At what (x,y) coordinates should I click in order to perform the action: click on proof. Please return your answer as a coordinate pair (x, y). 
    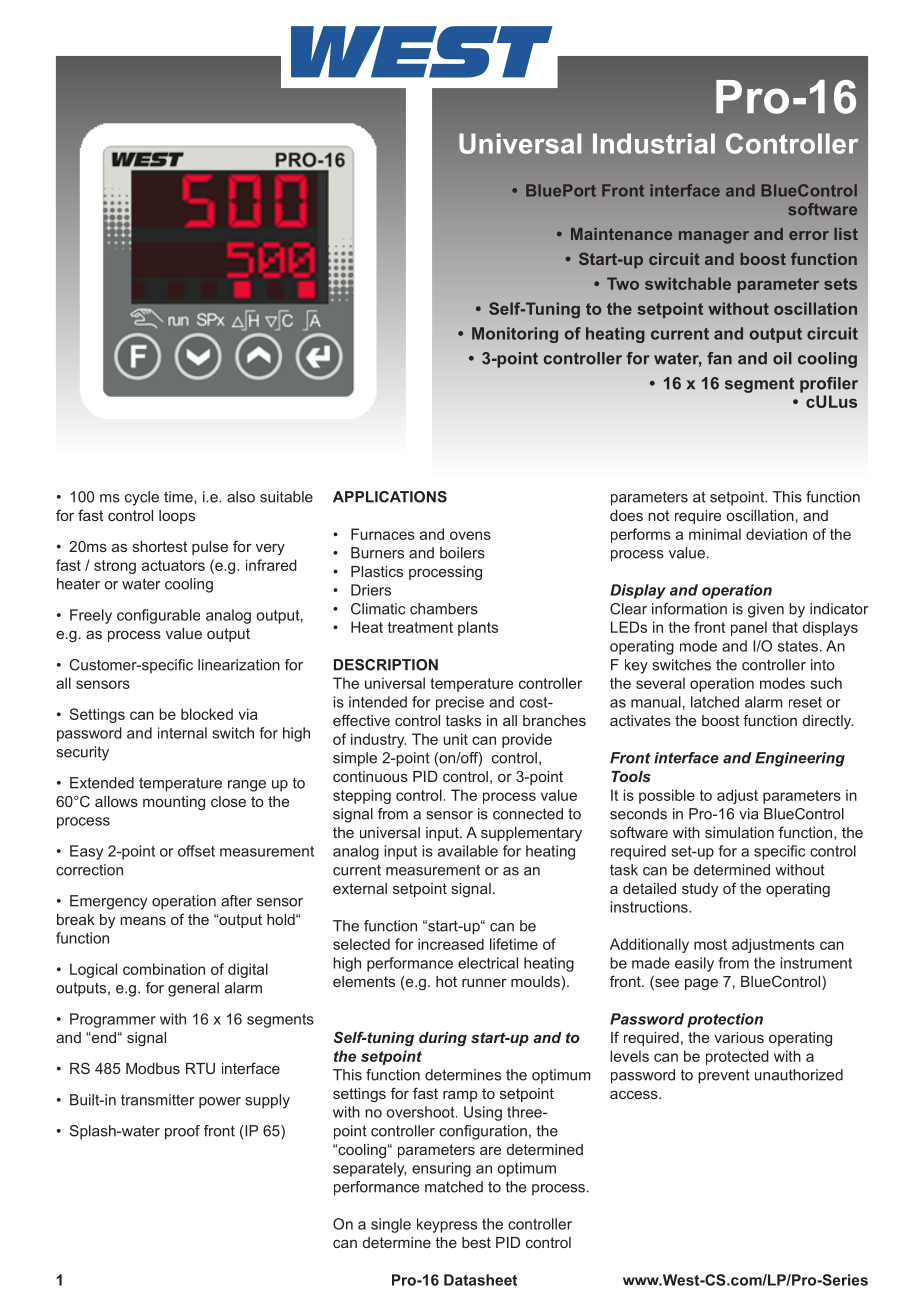
    Looking at the image, I should click on (182, 1132).
